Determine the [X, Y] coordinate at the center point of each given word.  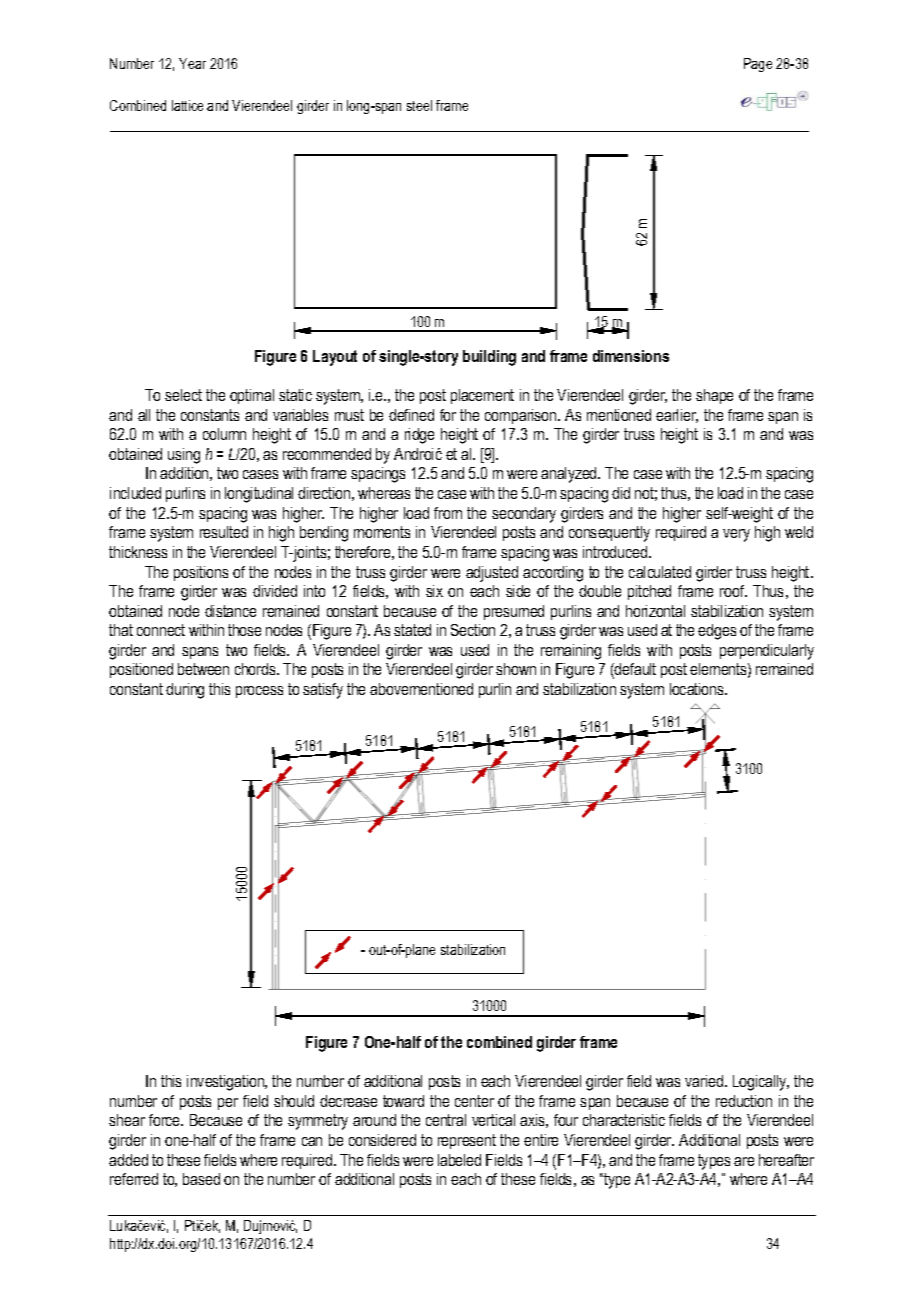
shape [714, 396]
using [184, 456]
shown [516, 669]
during [185, 691]
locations [698, 689]
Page [758, 65]
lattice [187, 105]
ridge [419, 436]
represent [467, 1141]
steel [419, 105]
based [201, 1179]
